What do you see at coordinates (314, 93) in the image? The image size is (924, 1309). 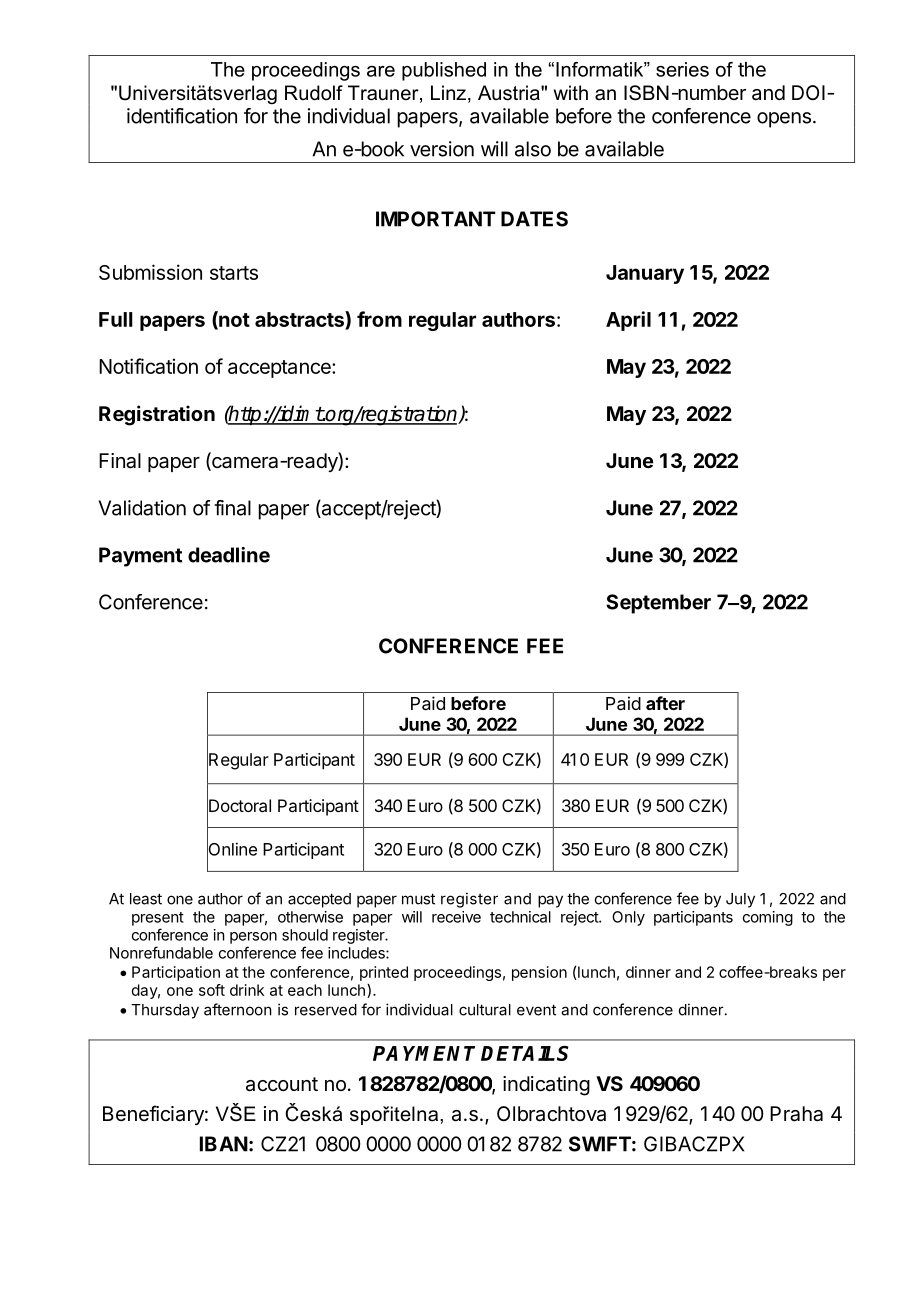 I see `Rudolf` at bounding box center [314, 93].
